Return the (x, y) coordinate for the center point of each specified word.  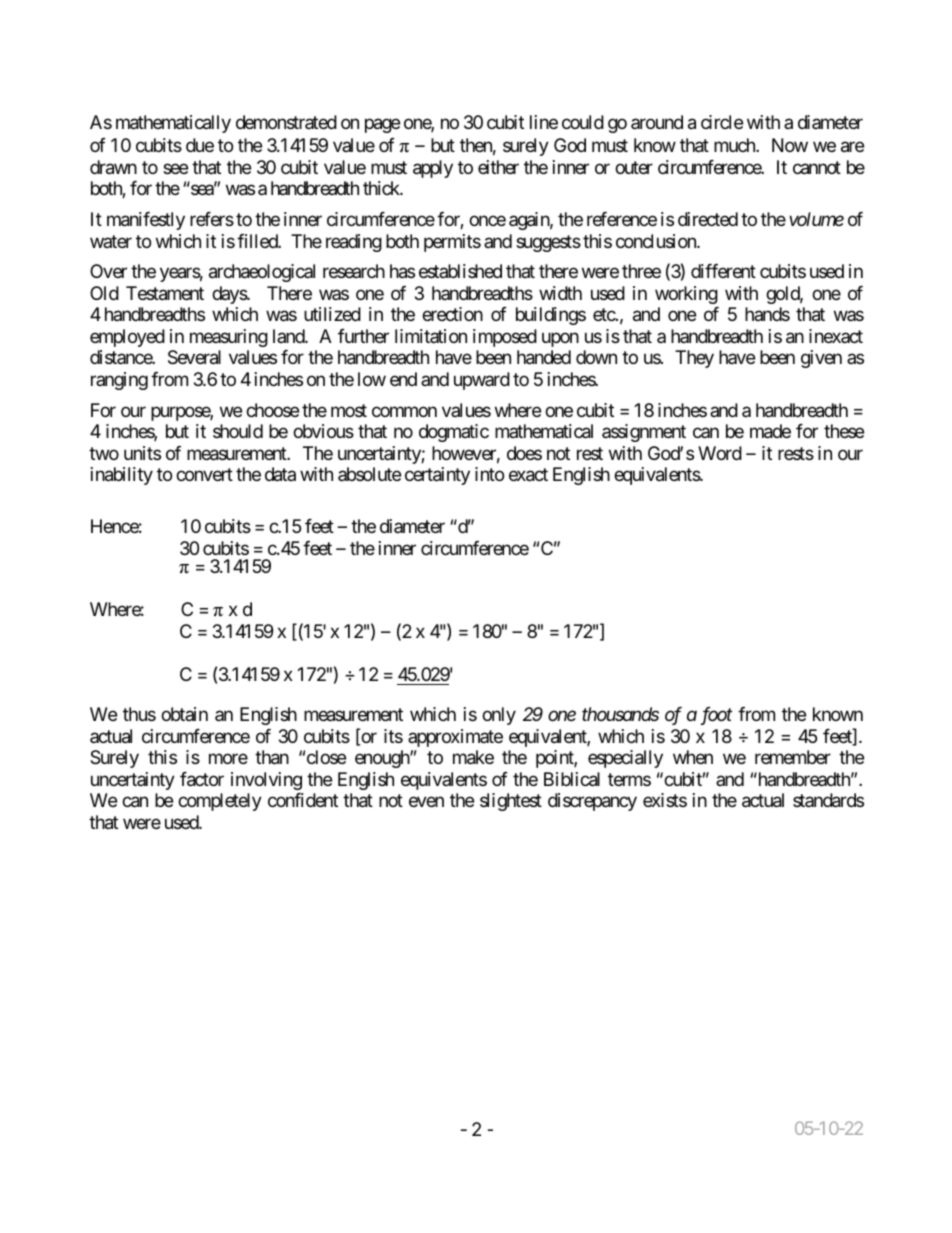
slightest (511, 802)
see (175, 168)
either (498, 167)
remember (793, 757)
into (489, 474)
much (735, 145)
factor (202, 779)
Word (720, 453)
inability (122, 476)
